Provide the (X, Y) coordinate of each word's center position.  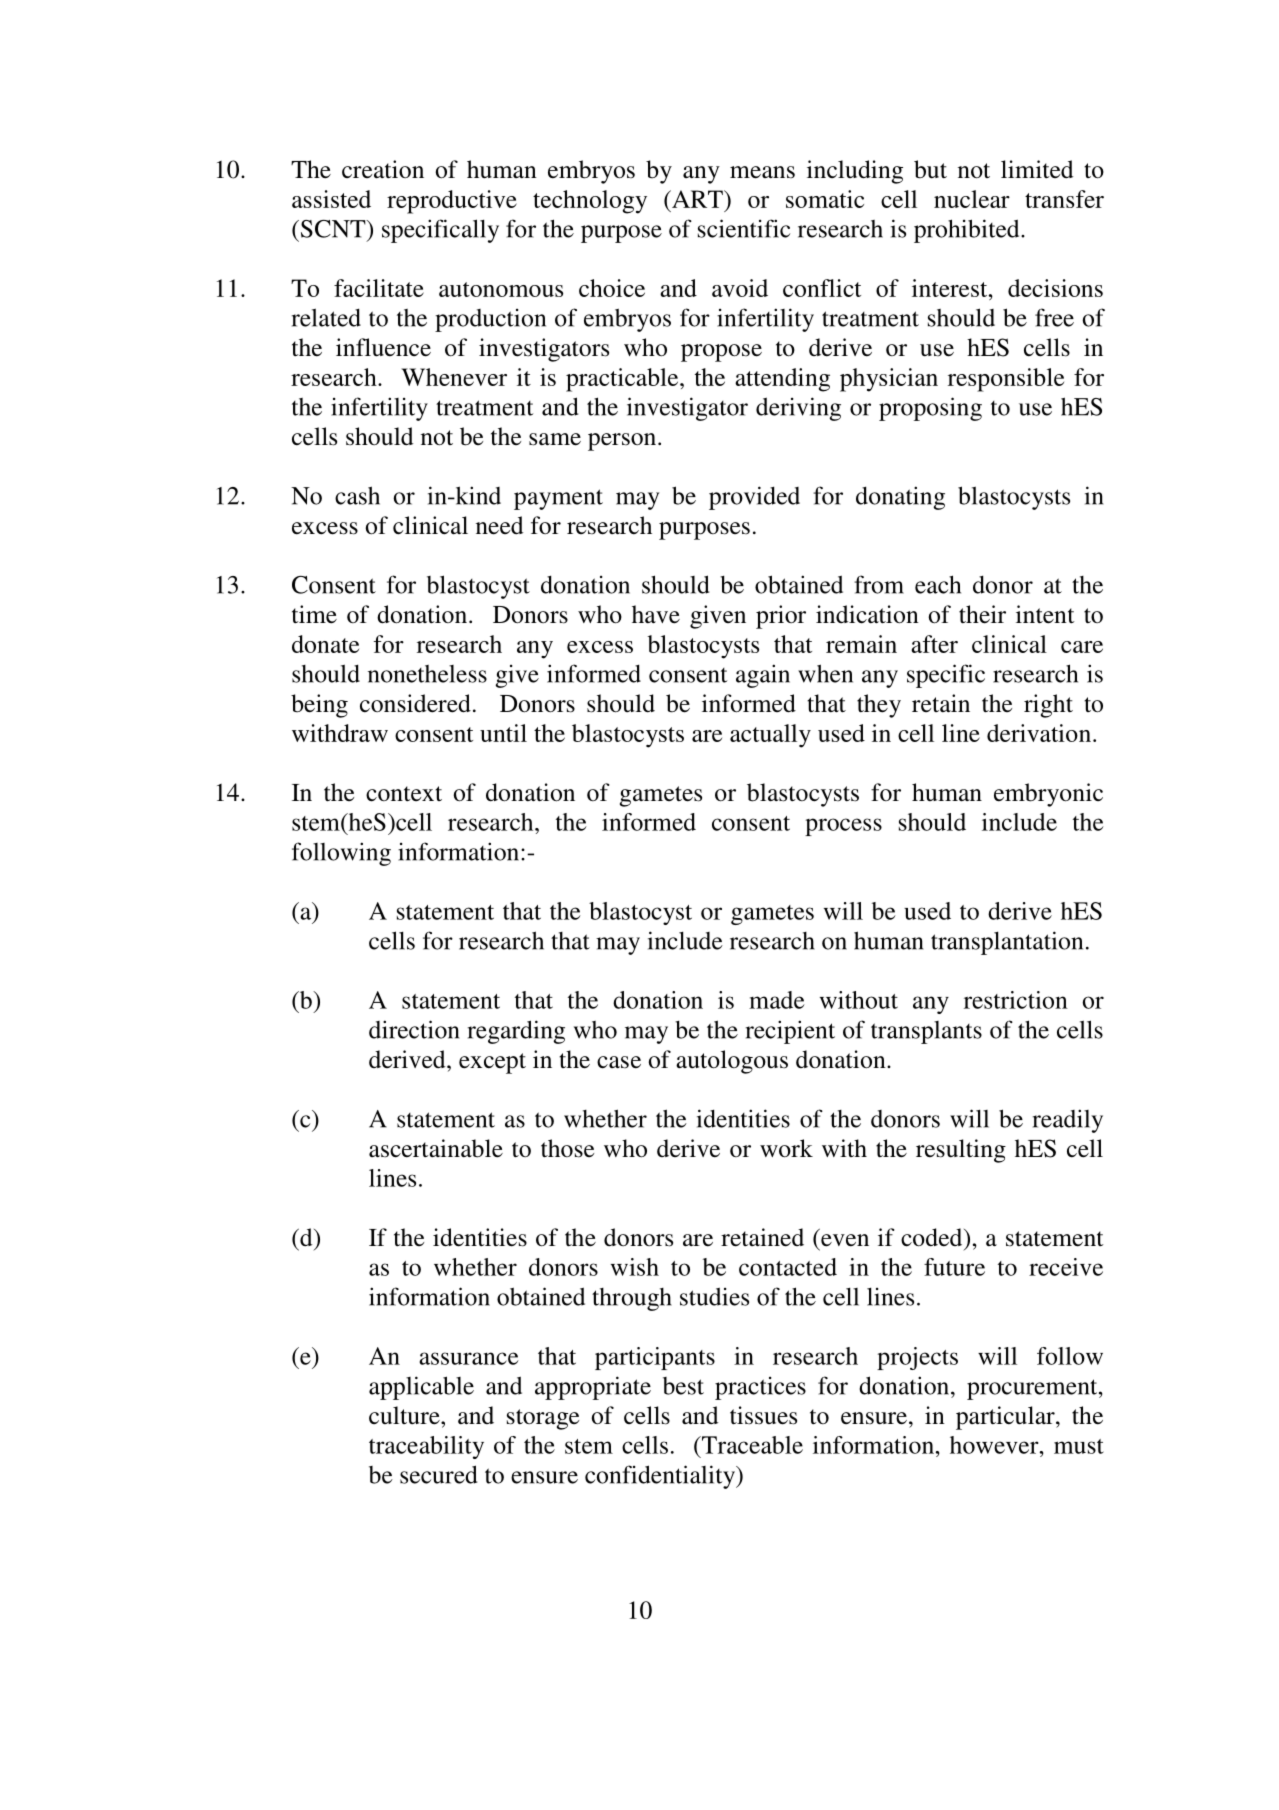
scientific (744, 228)
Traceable (751, 1445)
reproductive (452, 202)
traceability (426, 1447)
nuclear (972, 199)
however (995, 1445)
